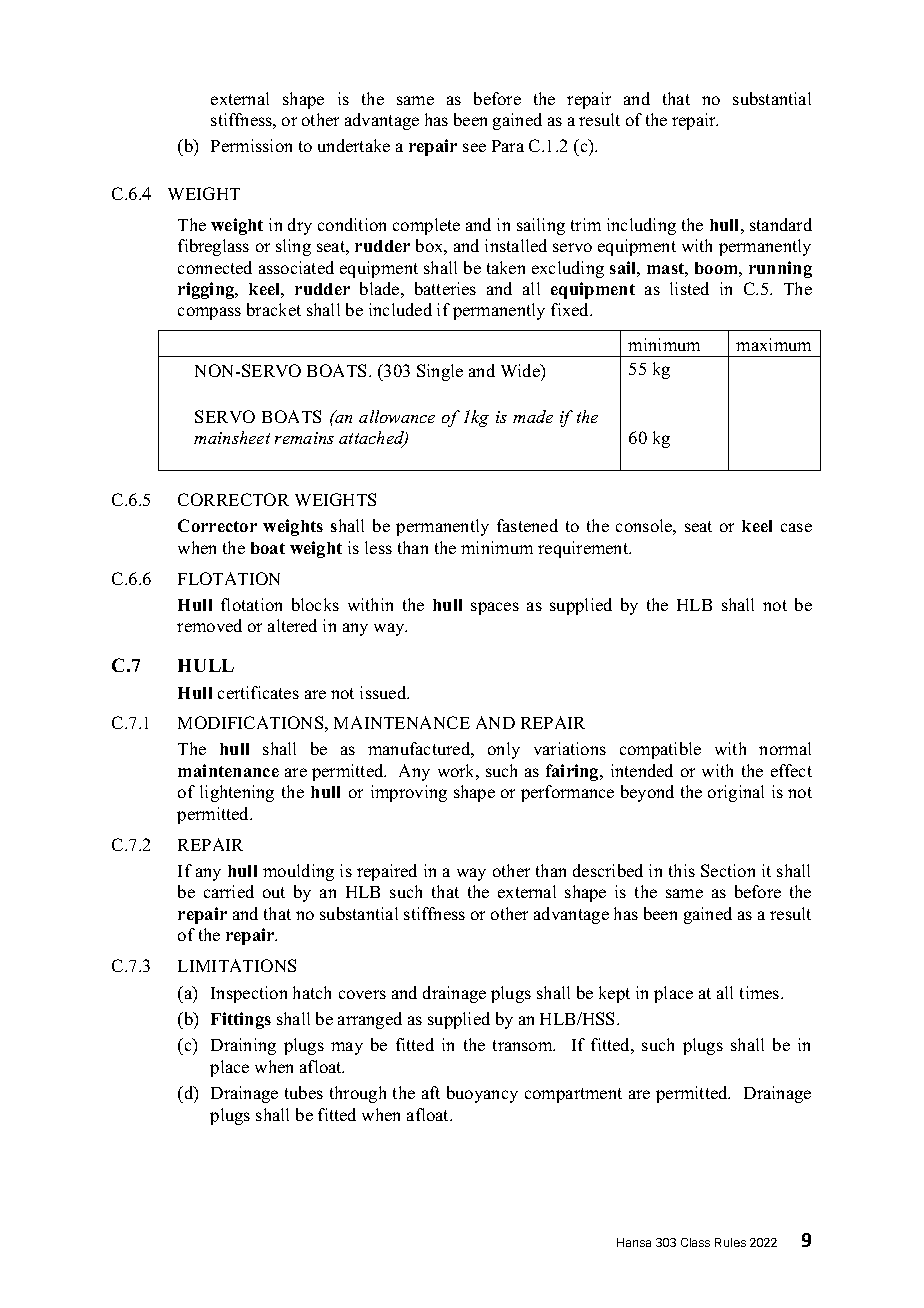  I want to click on buoyancy, so click(482, 1094).
